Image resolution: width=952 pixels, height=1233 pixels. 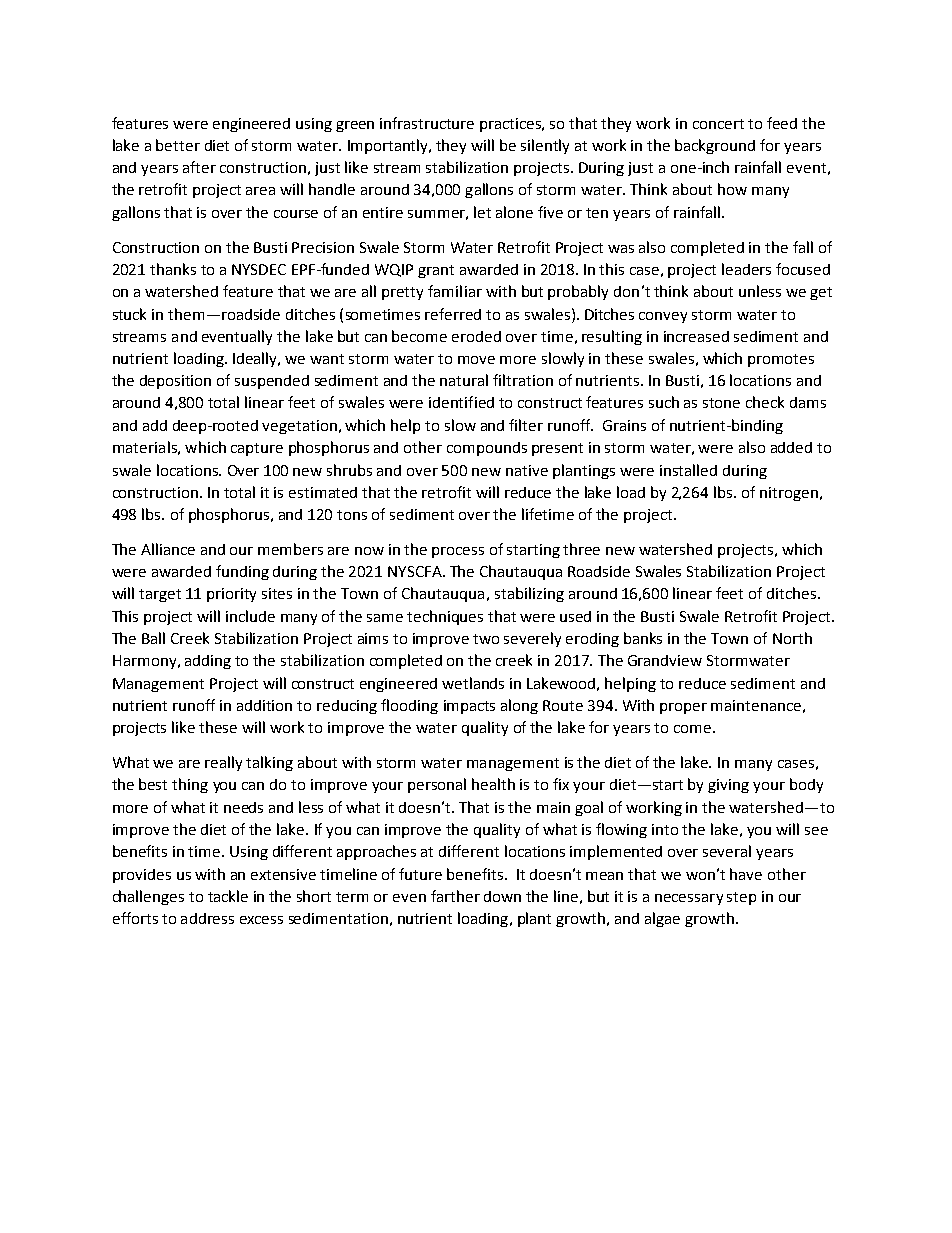 What do you see at coordinates (789, 494) in the screenshot?
I see `nitrogen` at bounding box center [789, 494].
